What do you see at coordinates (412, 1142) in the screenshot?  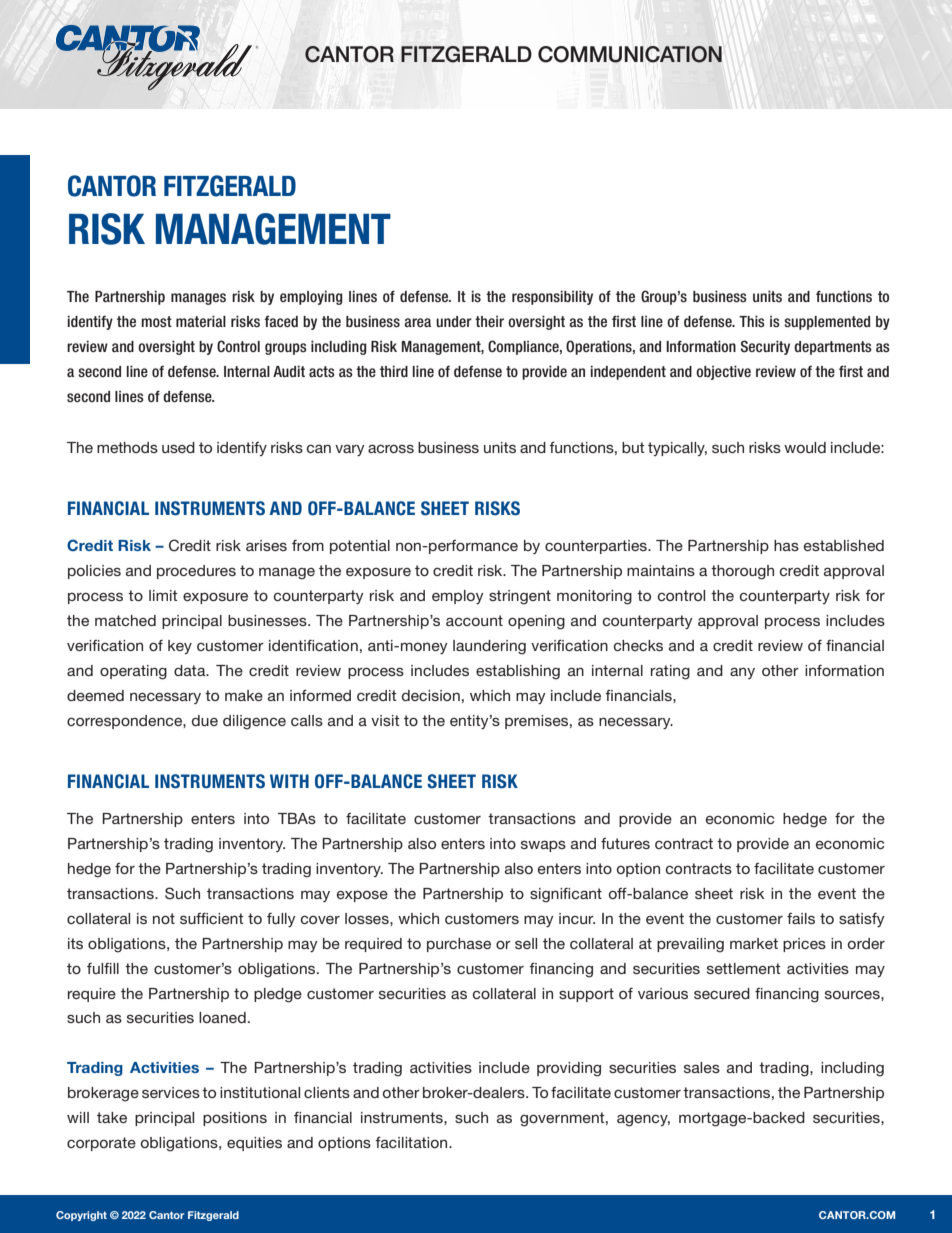 I see `facilitation` at bounding box center [412, 1142].
